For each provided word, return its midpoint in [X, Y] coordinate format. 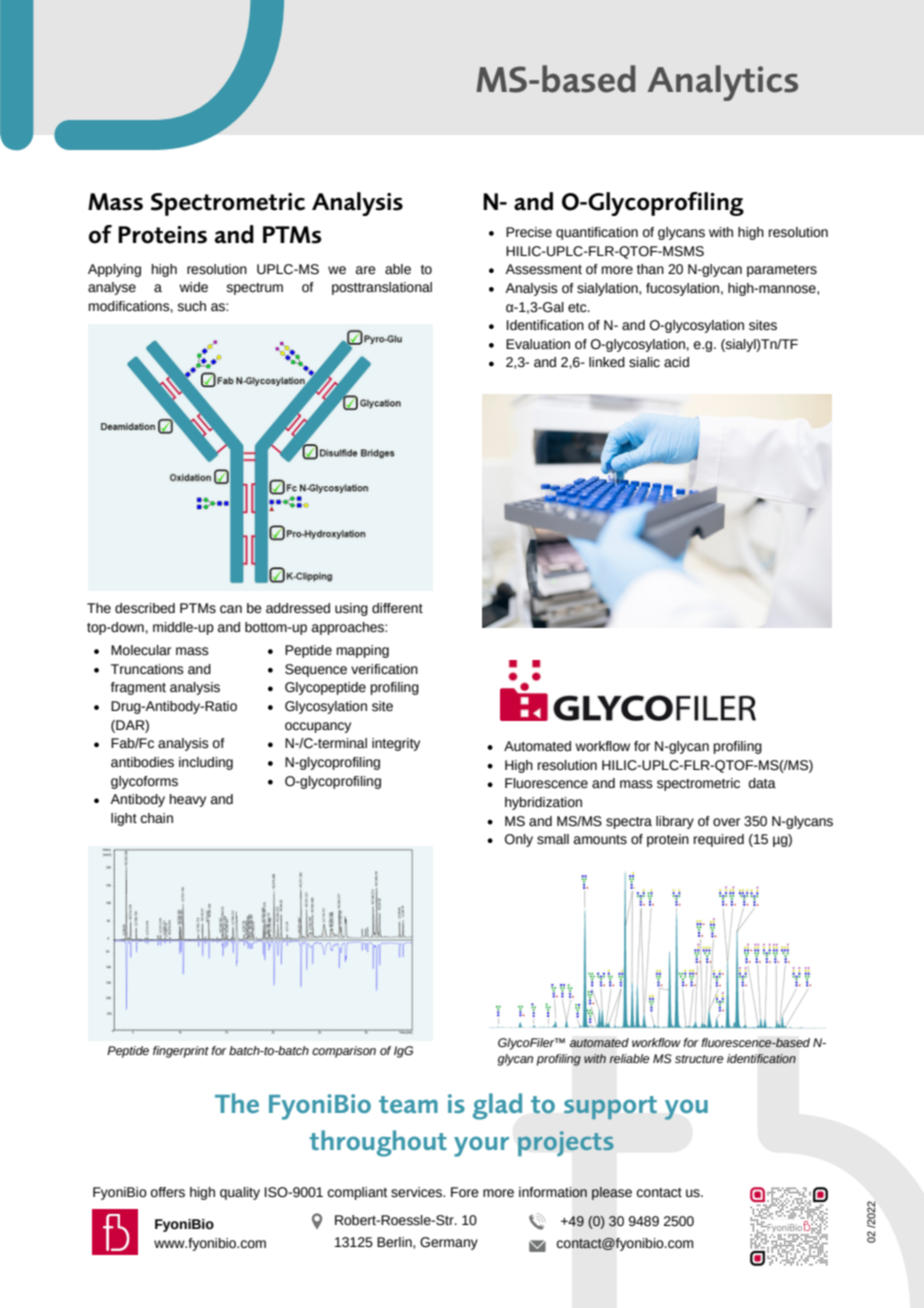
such [191, 306]
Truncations [147, 669]
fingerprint [181, 1052]
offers [168, 1192]
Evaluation [538, 344]
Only [519, 840]
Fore [465, 1192]
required [719, 840]
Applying [114, 270]
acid [676, 362]
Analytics [722, 83]
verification [384, 669]
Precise [529, 232]
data [762, 783]
